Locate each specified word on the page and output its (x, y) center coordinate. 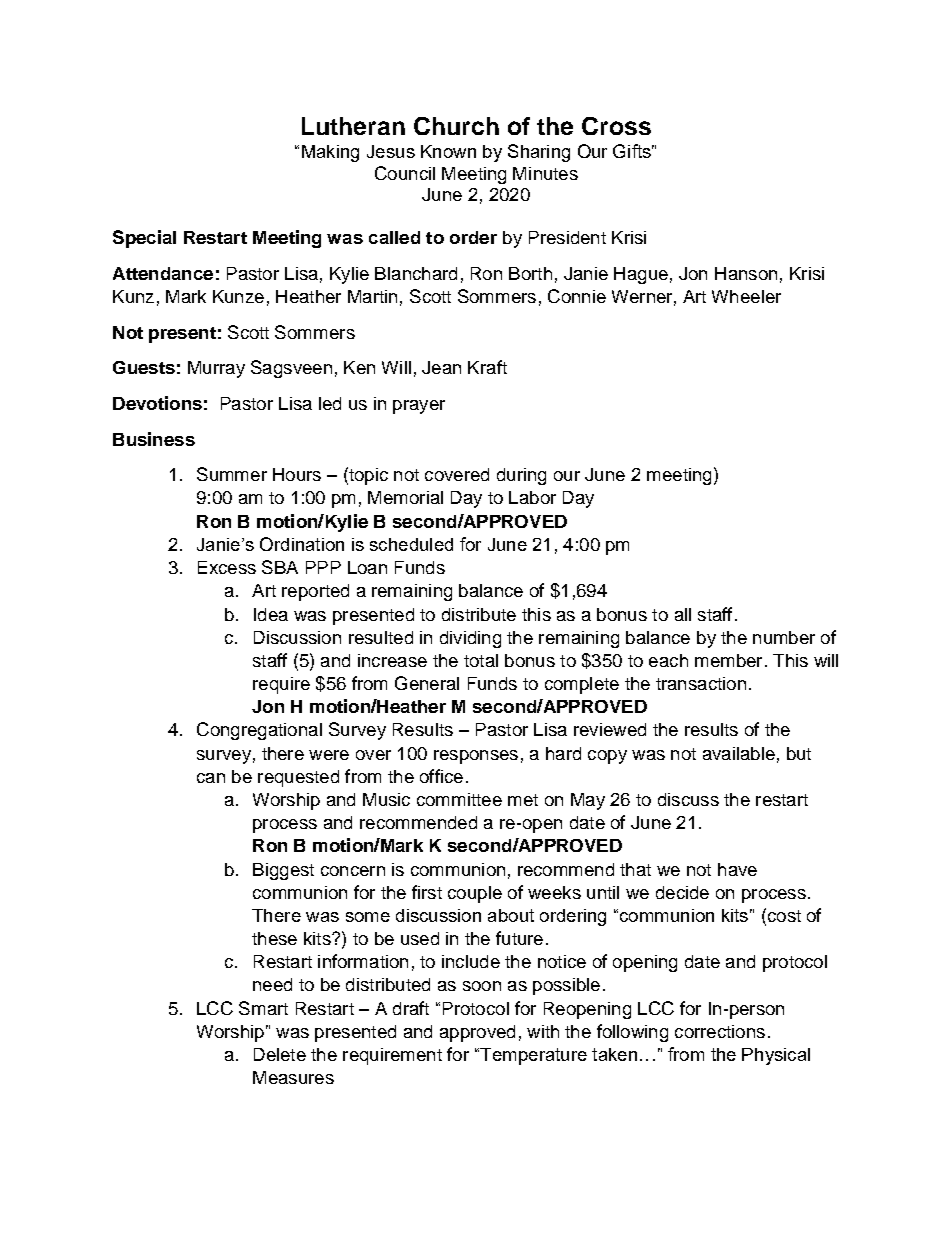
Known (448, 151)
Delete (280, 1054)
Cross (616, 126)
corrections (720, 1031)
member (728, 660)
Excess (227, 567)
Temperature (532, 1056)
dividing (470, 639)
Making (330, 153)
